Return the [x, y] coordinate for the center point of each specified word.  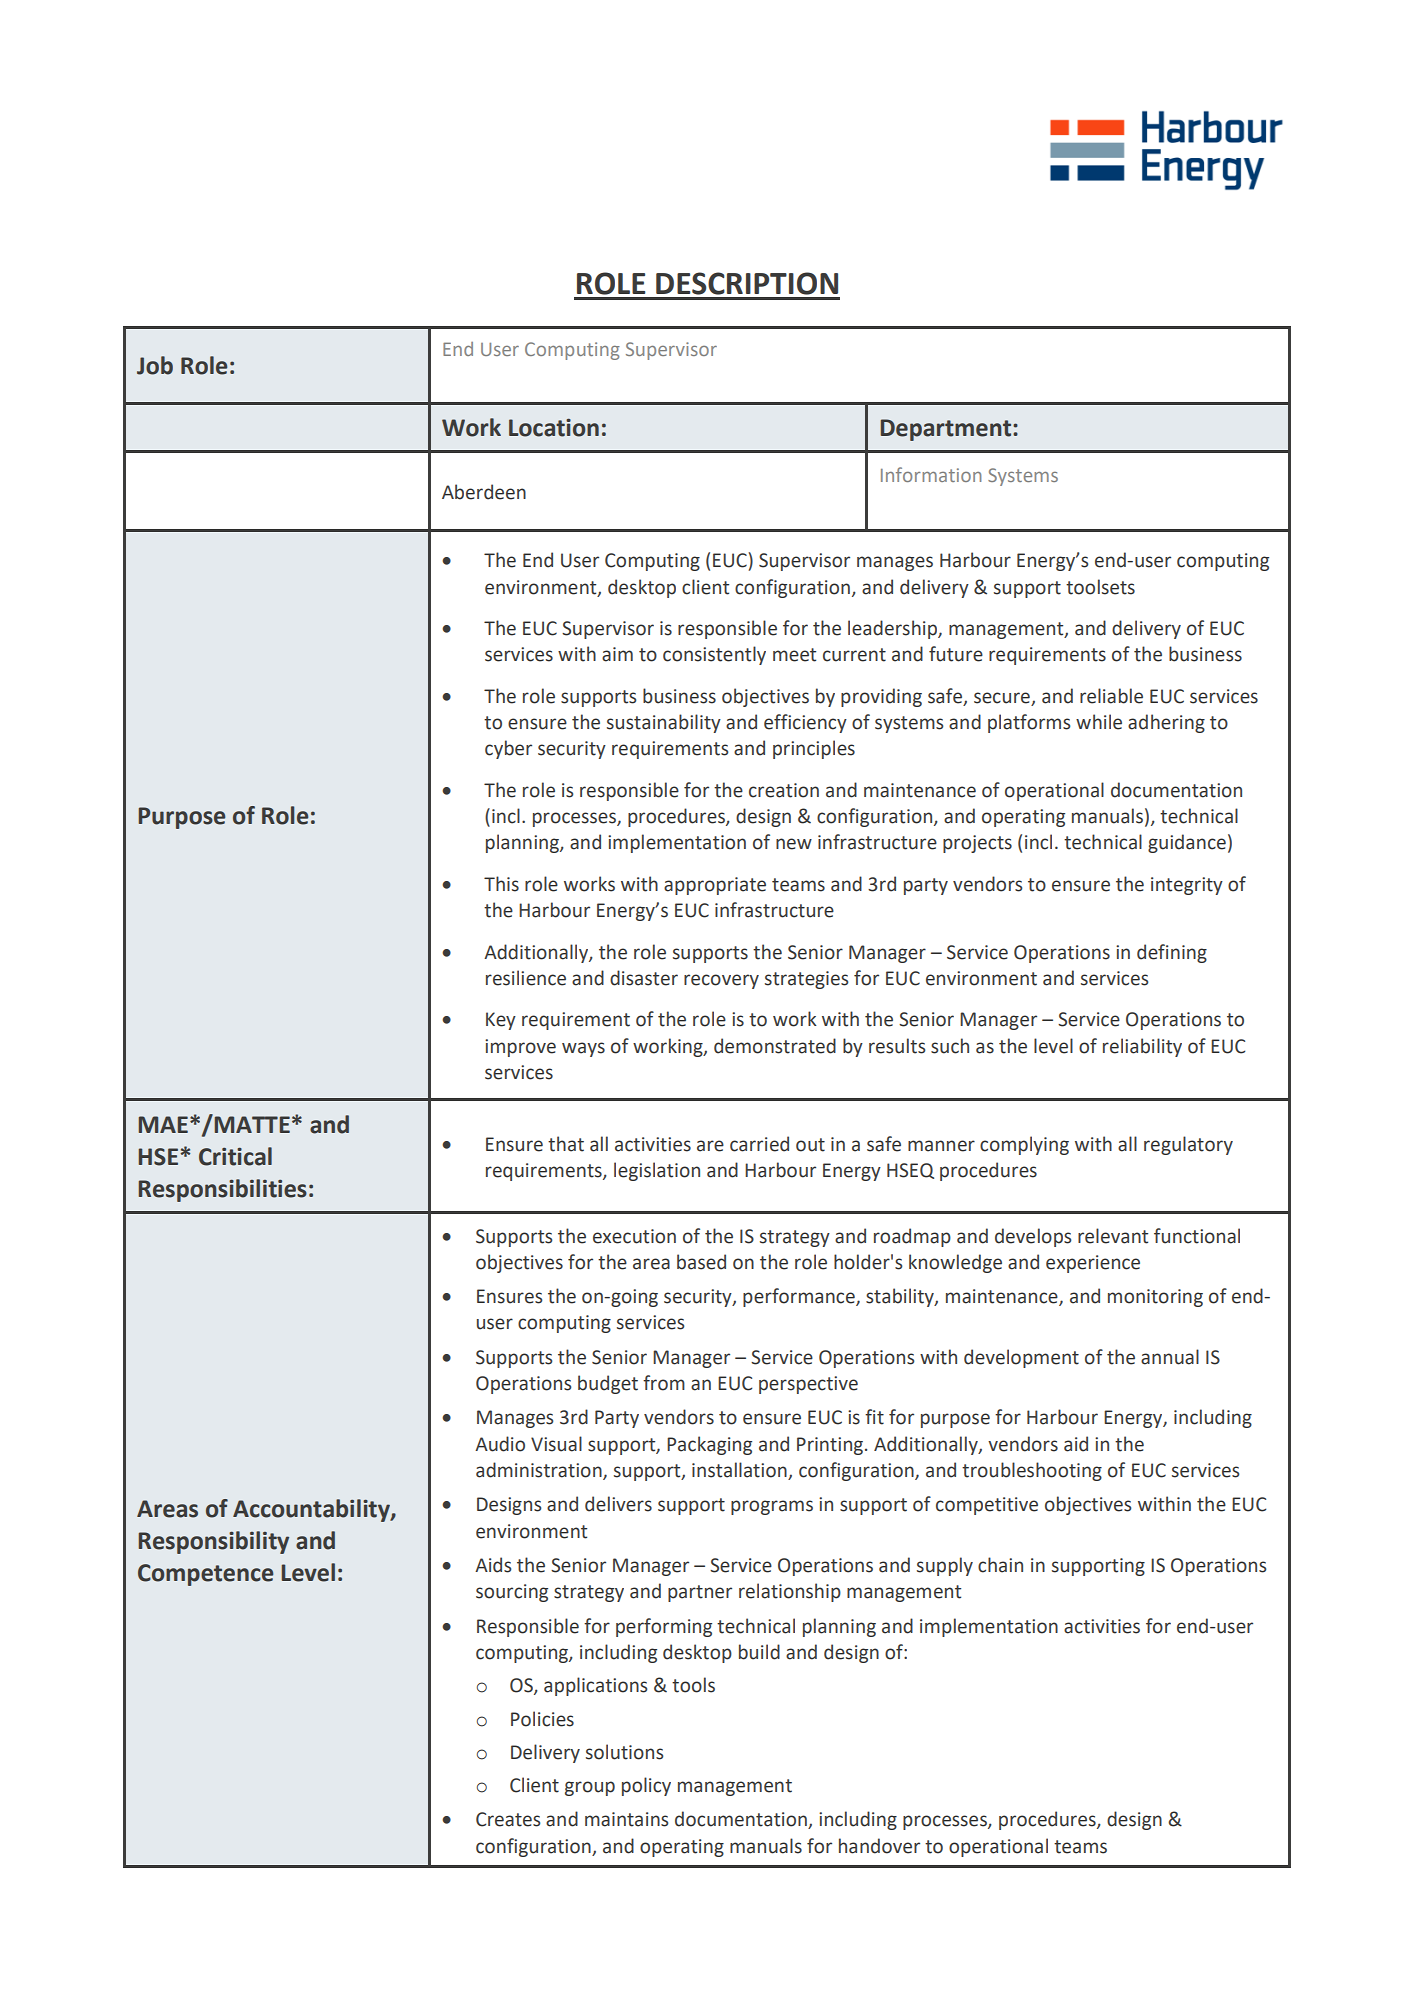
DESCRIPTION [747, 283]
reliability [1142, 1047]
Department [947, 430]
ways [583, 1049]
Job [155, 365]
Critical [235, 1156]
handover [879, 1846]
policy [646, 1786]
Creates [508, 1819]
